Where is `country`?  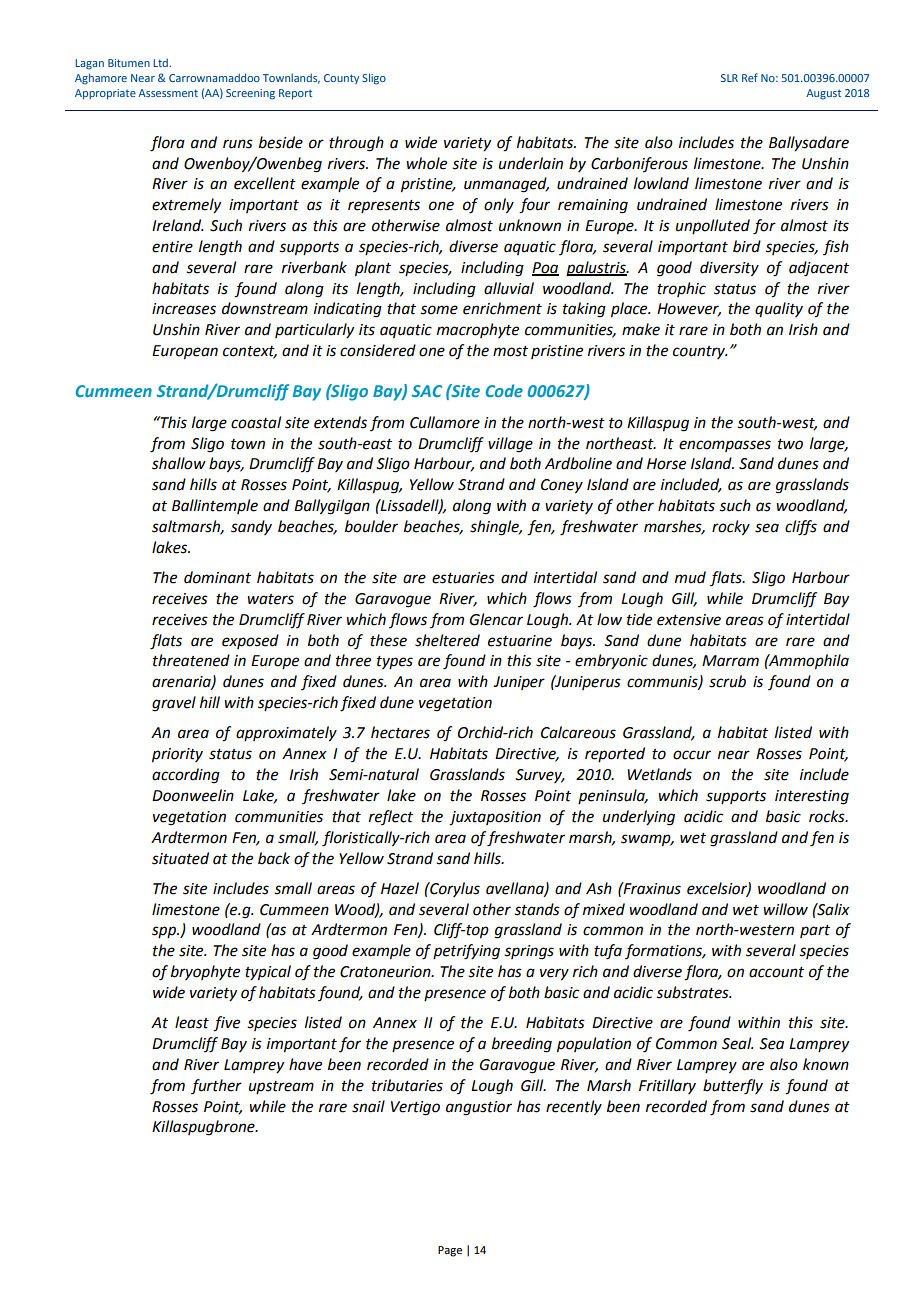 country is located at coordinates (700, 352).
